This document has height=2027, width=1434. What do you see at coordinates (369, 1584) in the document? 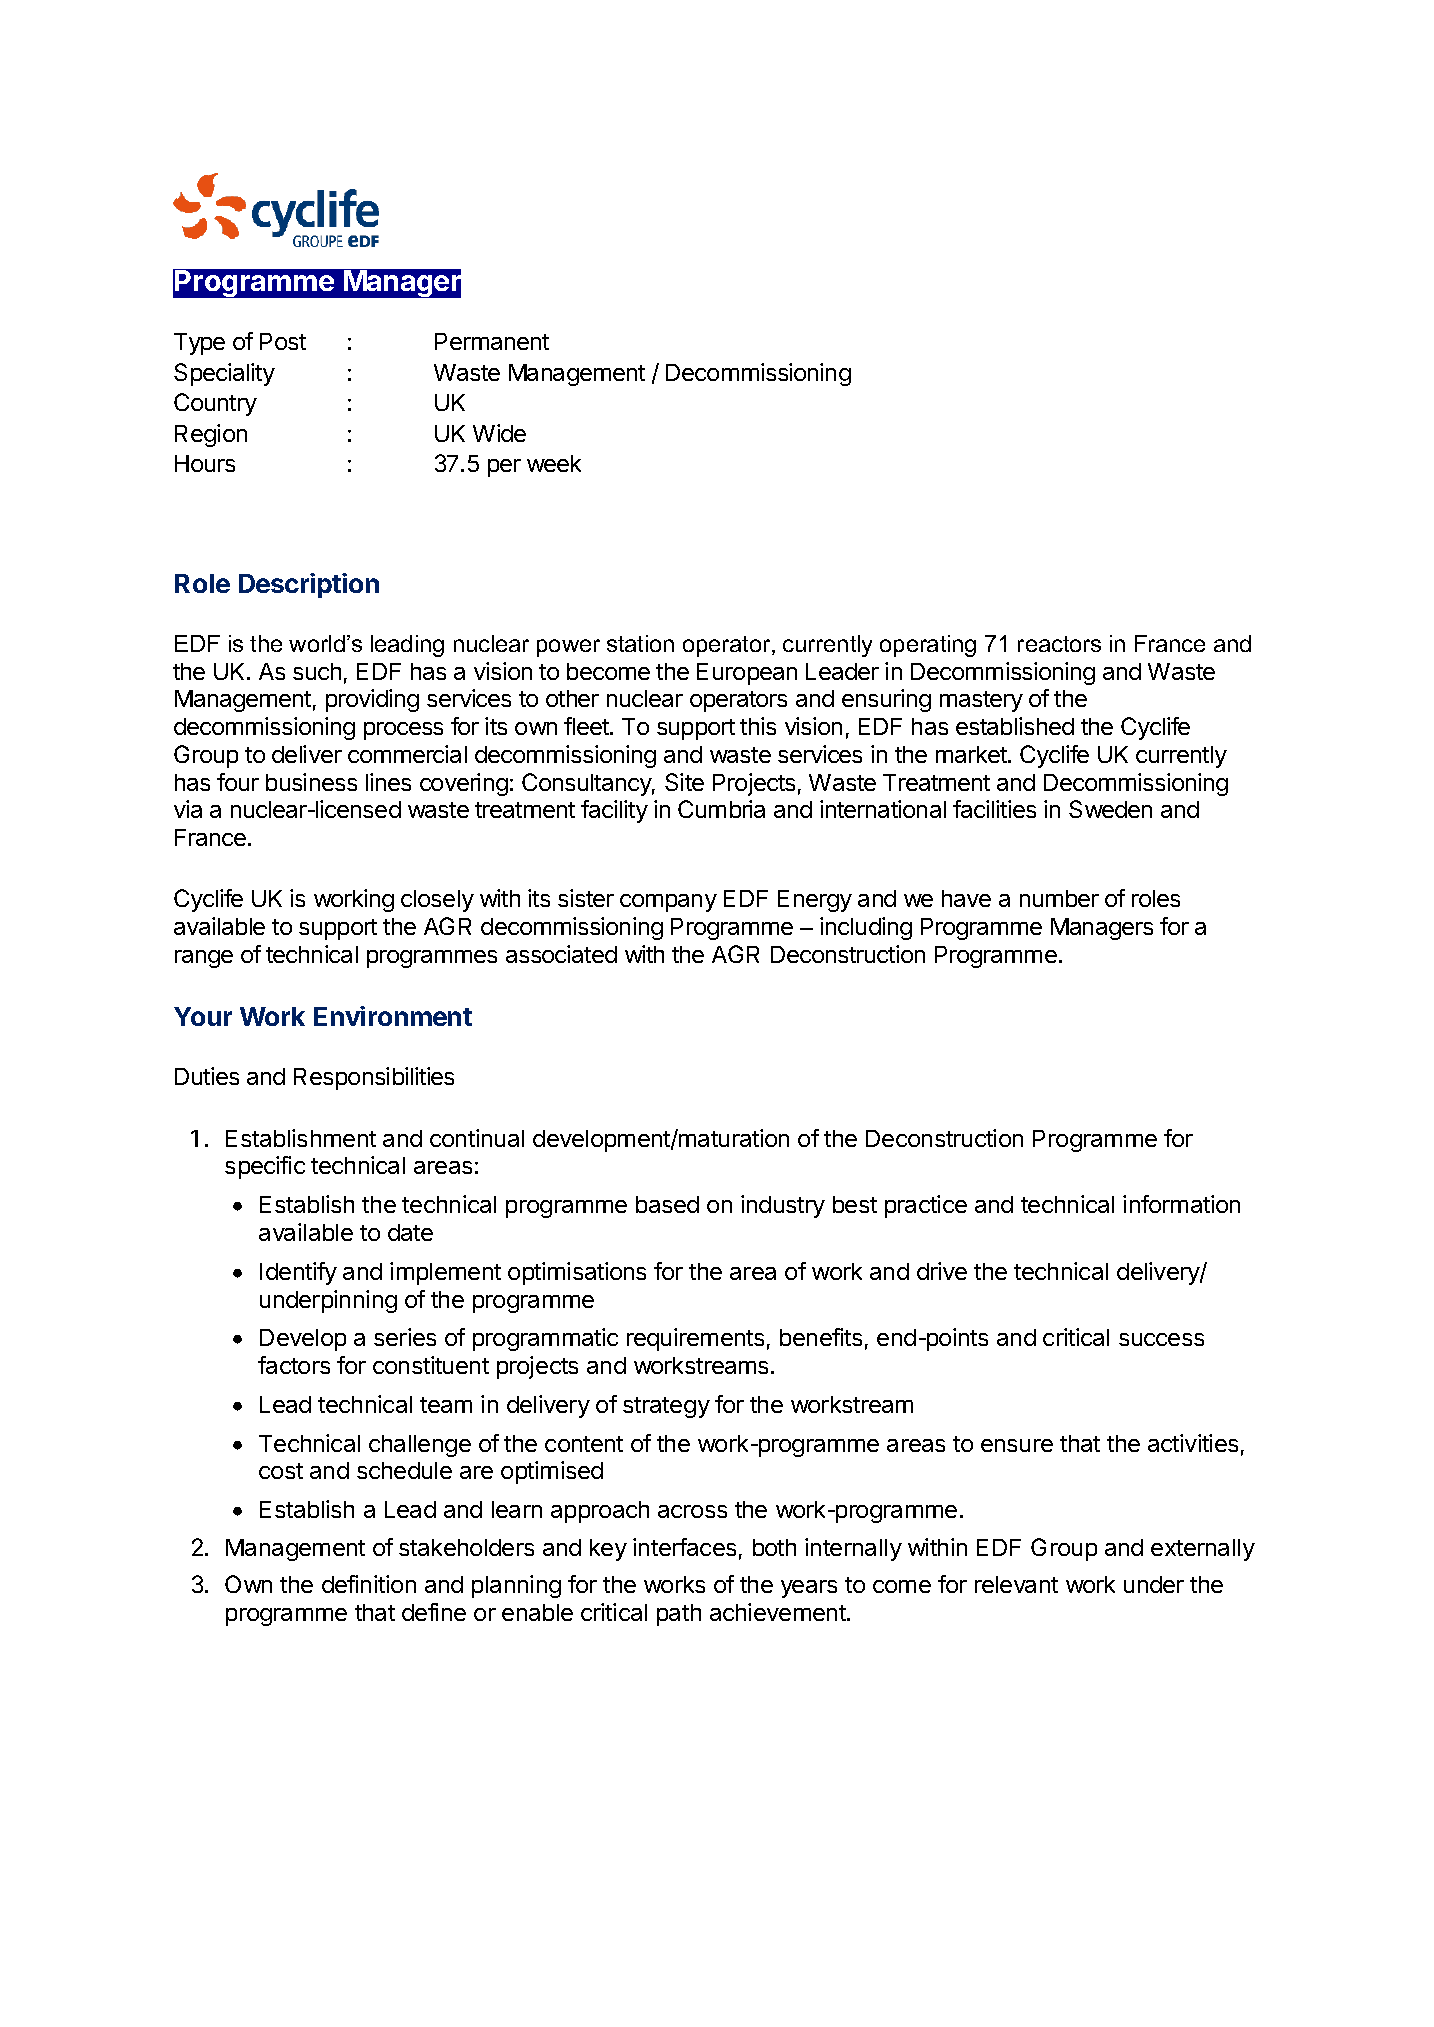
I see `definition` at bounding box center [369, 1584].
